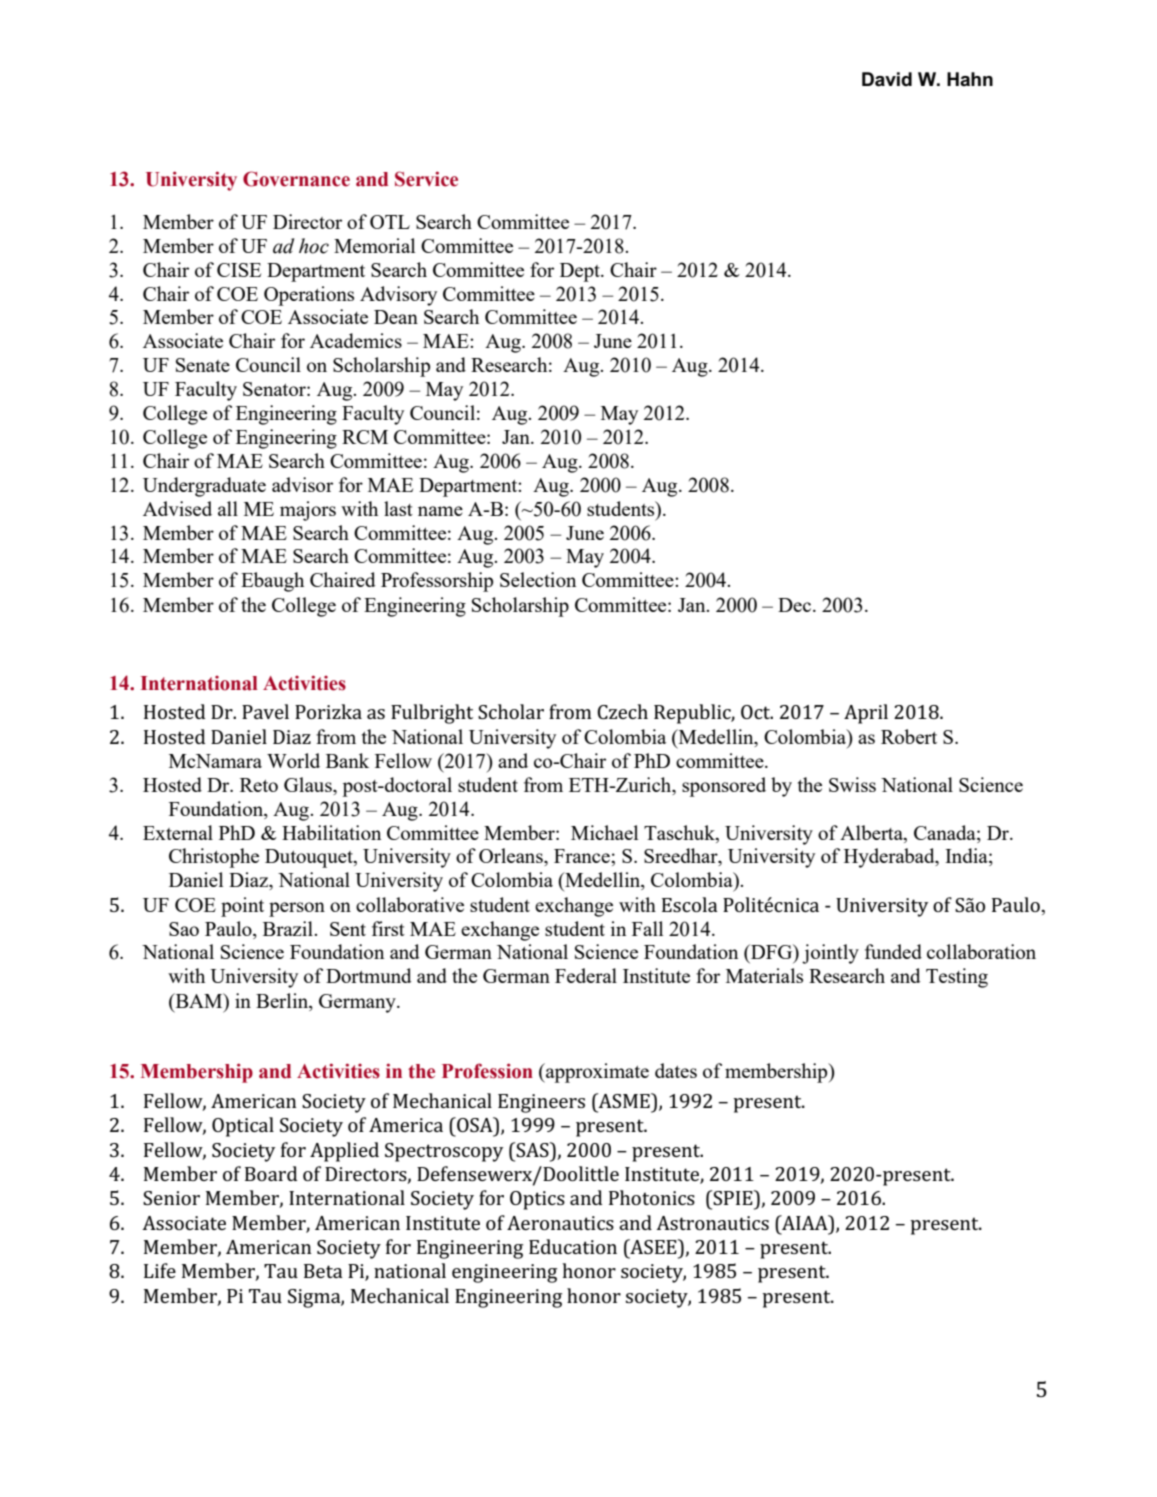 The width and height of the screenshot is (1157, 1497). I want to click on Pavel, so click(265, 711).
